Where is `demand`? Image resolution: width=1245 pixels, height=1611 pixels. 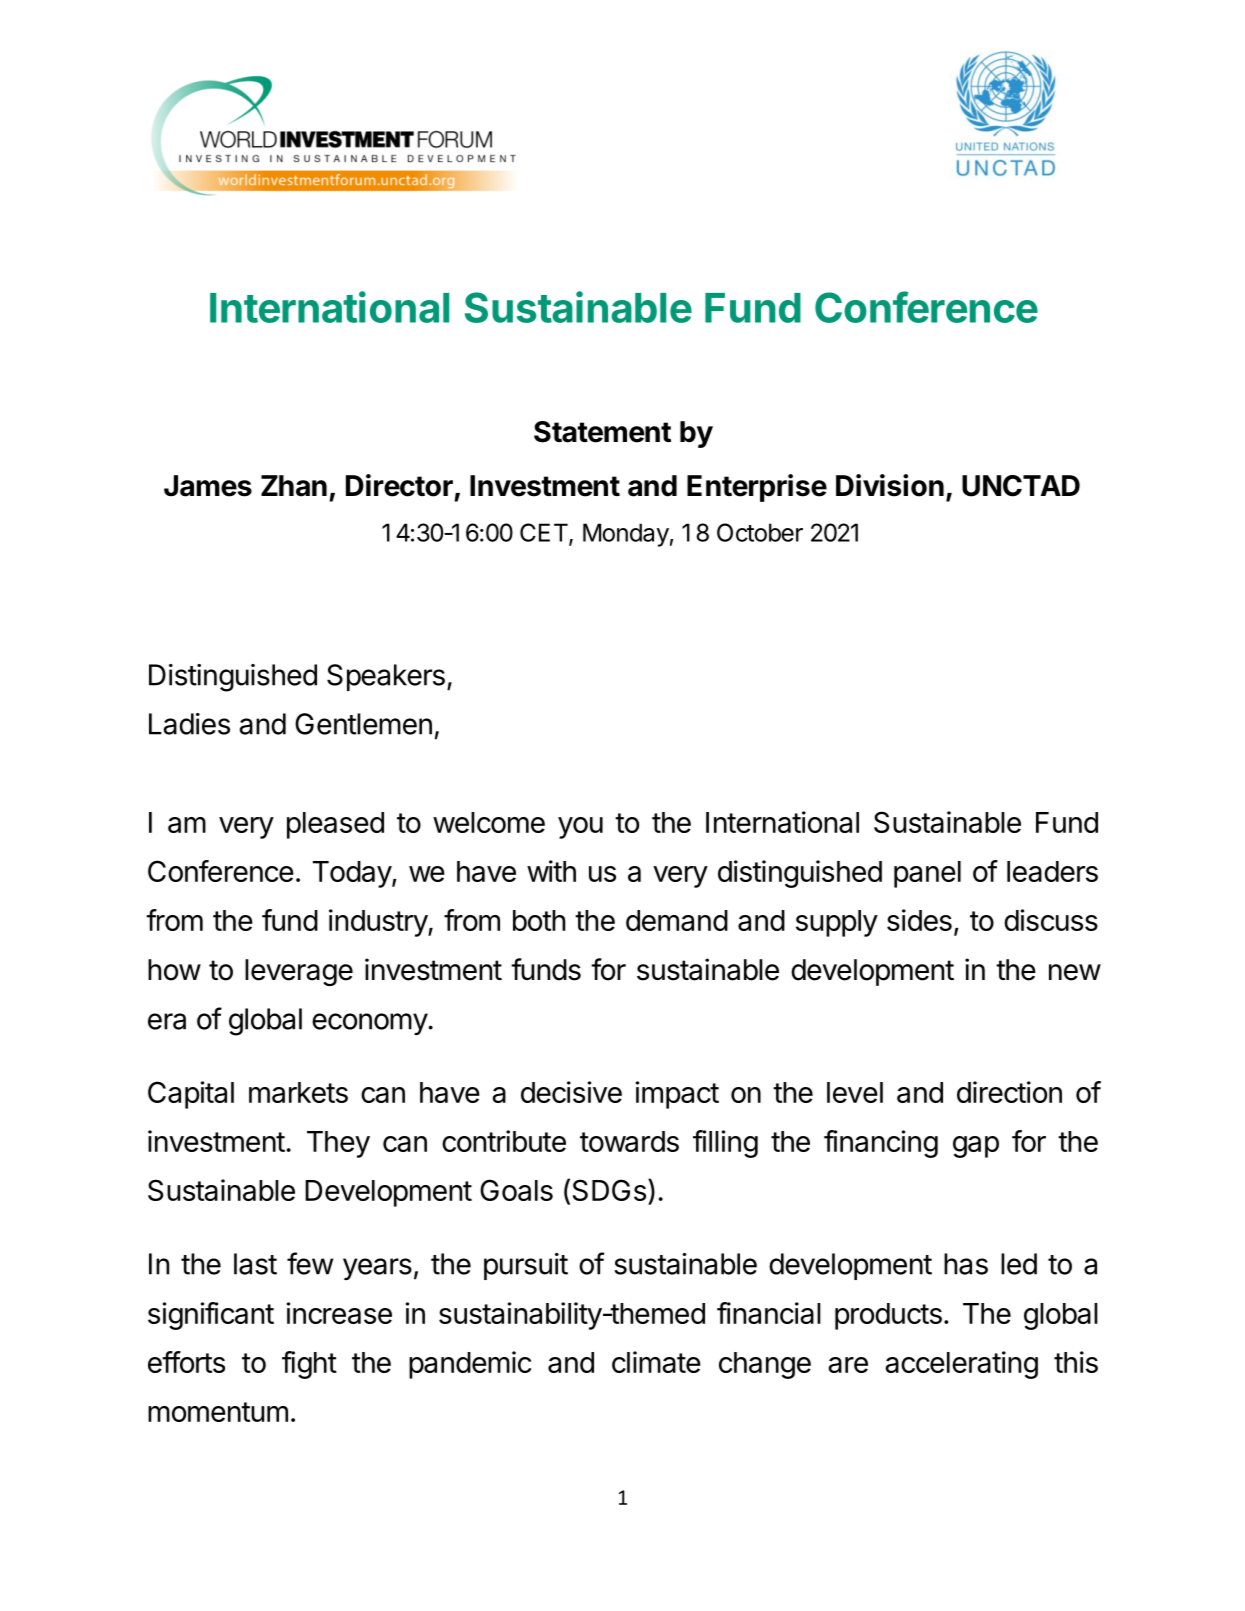
demand is located at coordinates (677, 920).
